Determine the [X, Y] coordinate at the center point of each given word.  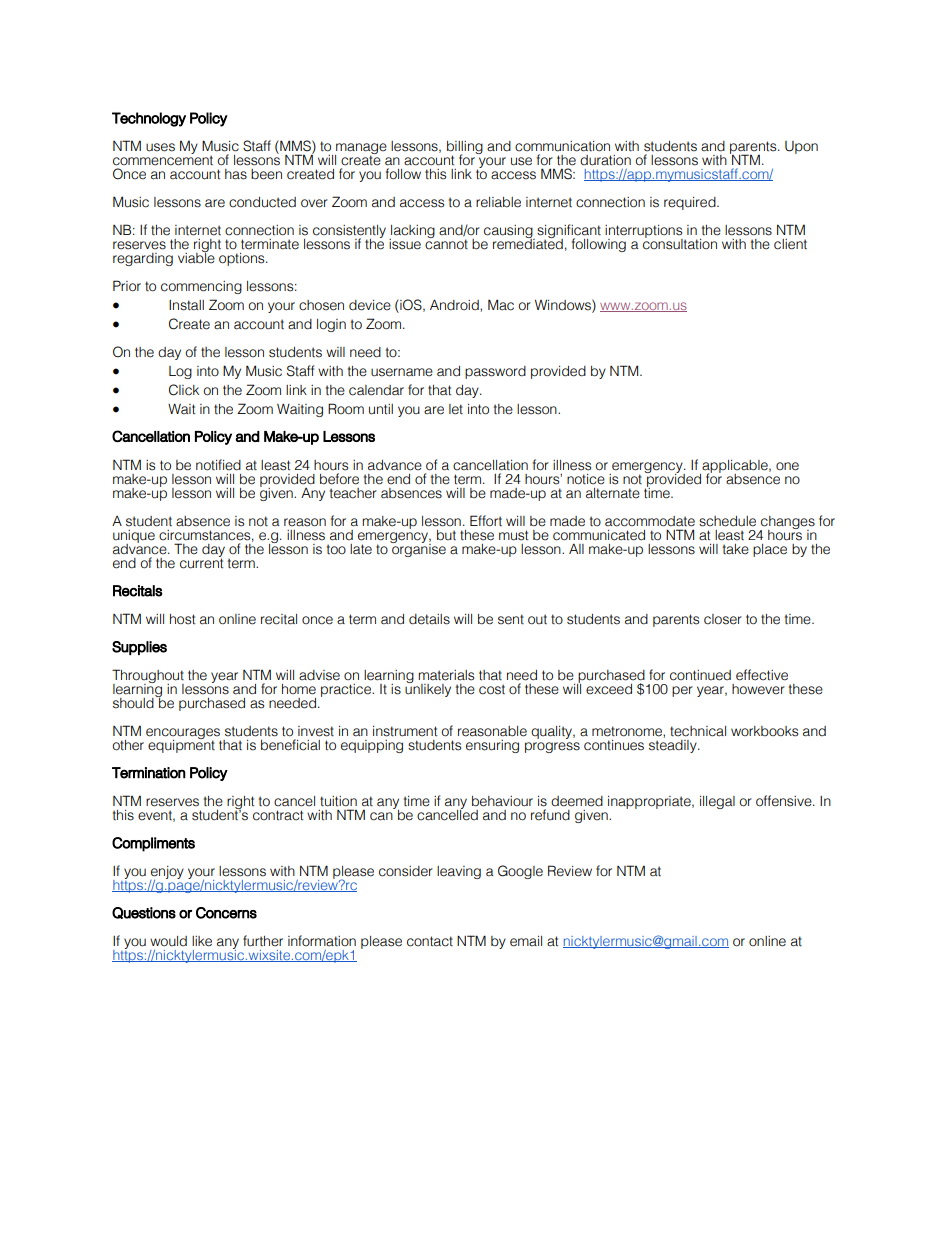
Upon [801, 147]
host [182, 619]
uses [160, 147]
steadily [674, 745]
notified [218, 465]
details [429, 619]
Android [455, 305]
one [787, 466]
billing [465, 149]
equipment [181, 745]
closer [723, 619]
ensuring [492, 746]
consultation [680, 243]
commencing [201, 287]
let [456, 409]
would [168, 941]
